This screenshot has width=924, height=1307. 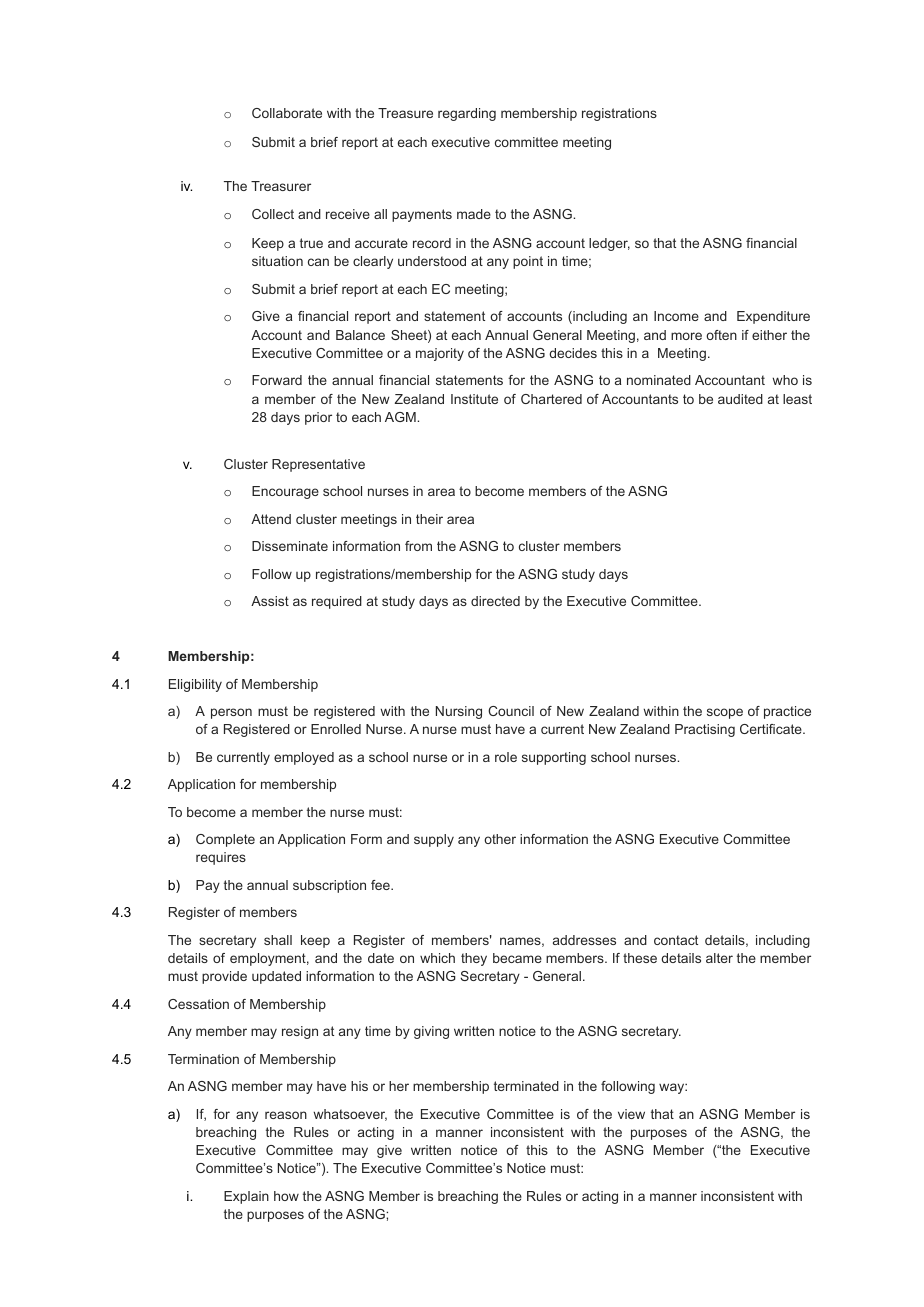 I want to click on how, so click(x=286, y=1196).
